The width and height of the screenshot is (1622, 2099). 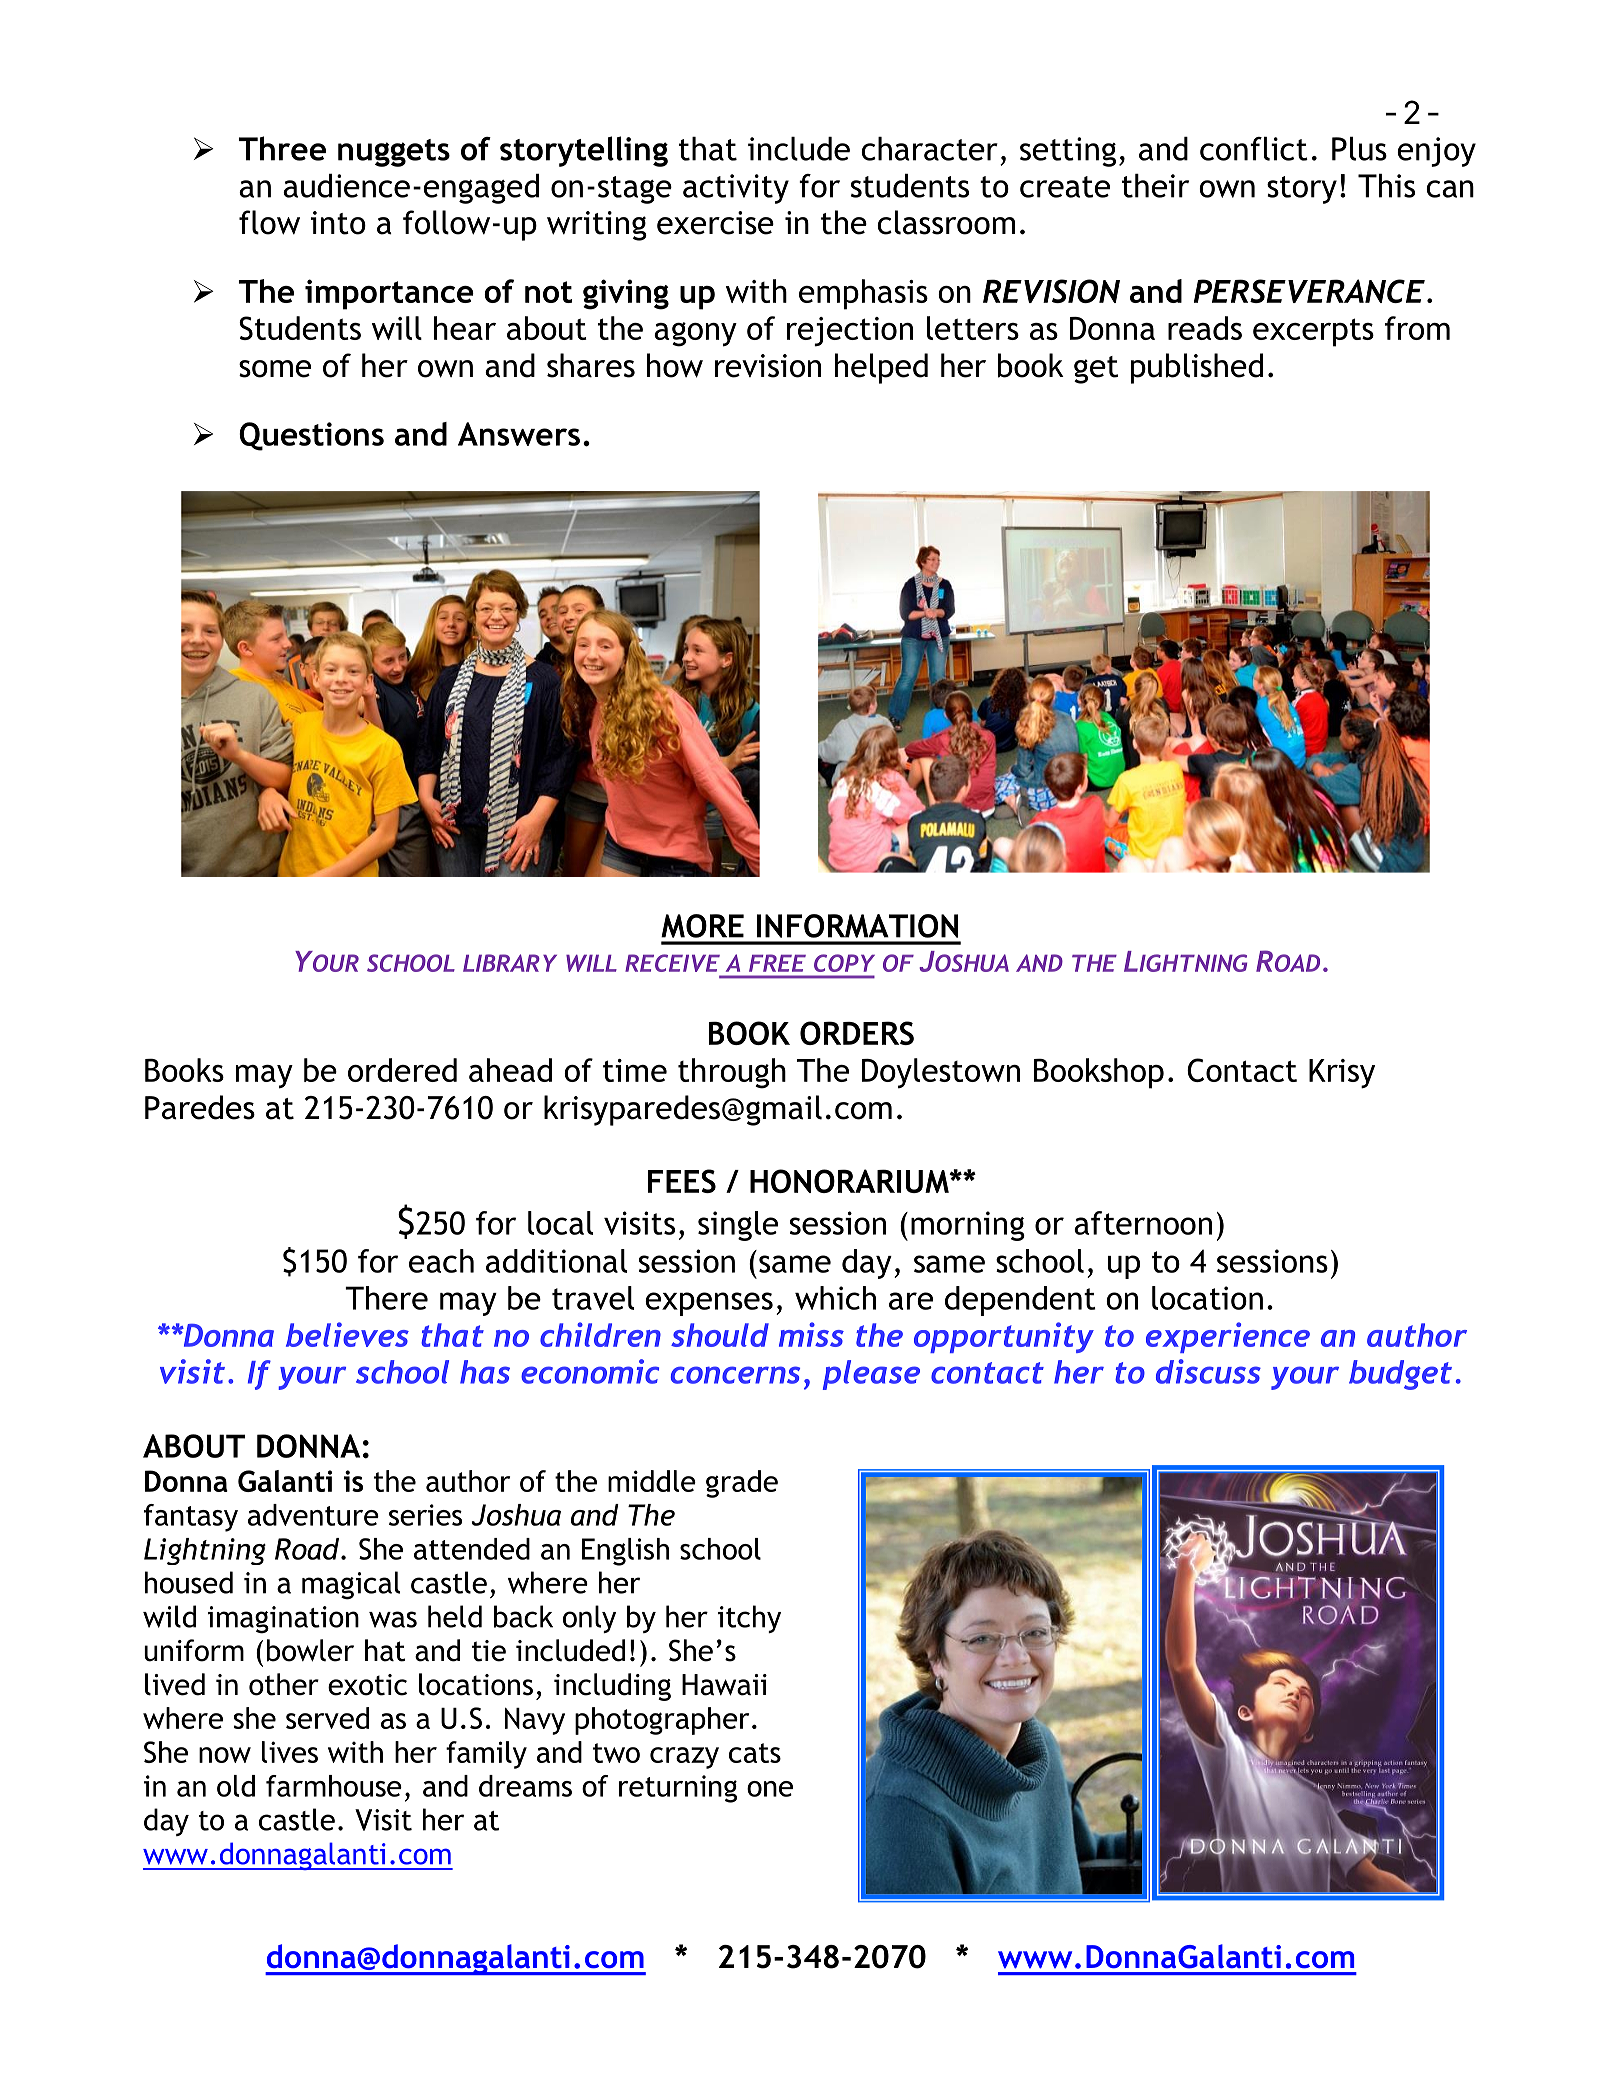 I want to click on into, so click(x=338, y=223).
